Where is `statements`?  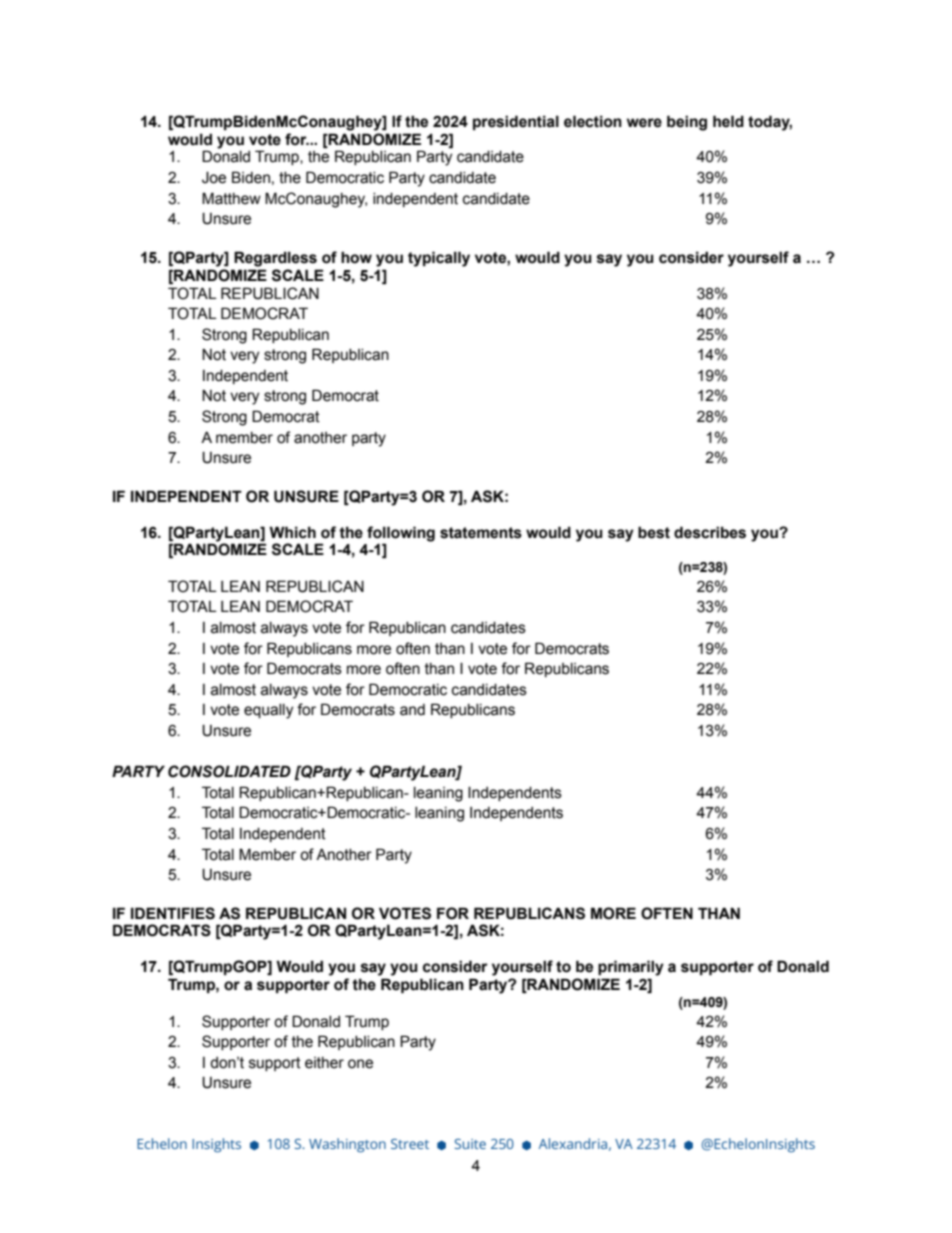 statements is located at coordinates (481, 533).
